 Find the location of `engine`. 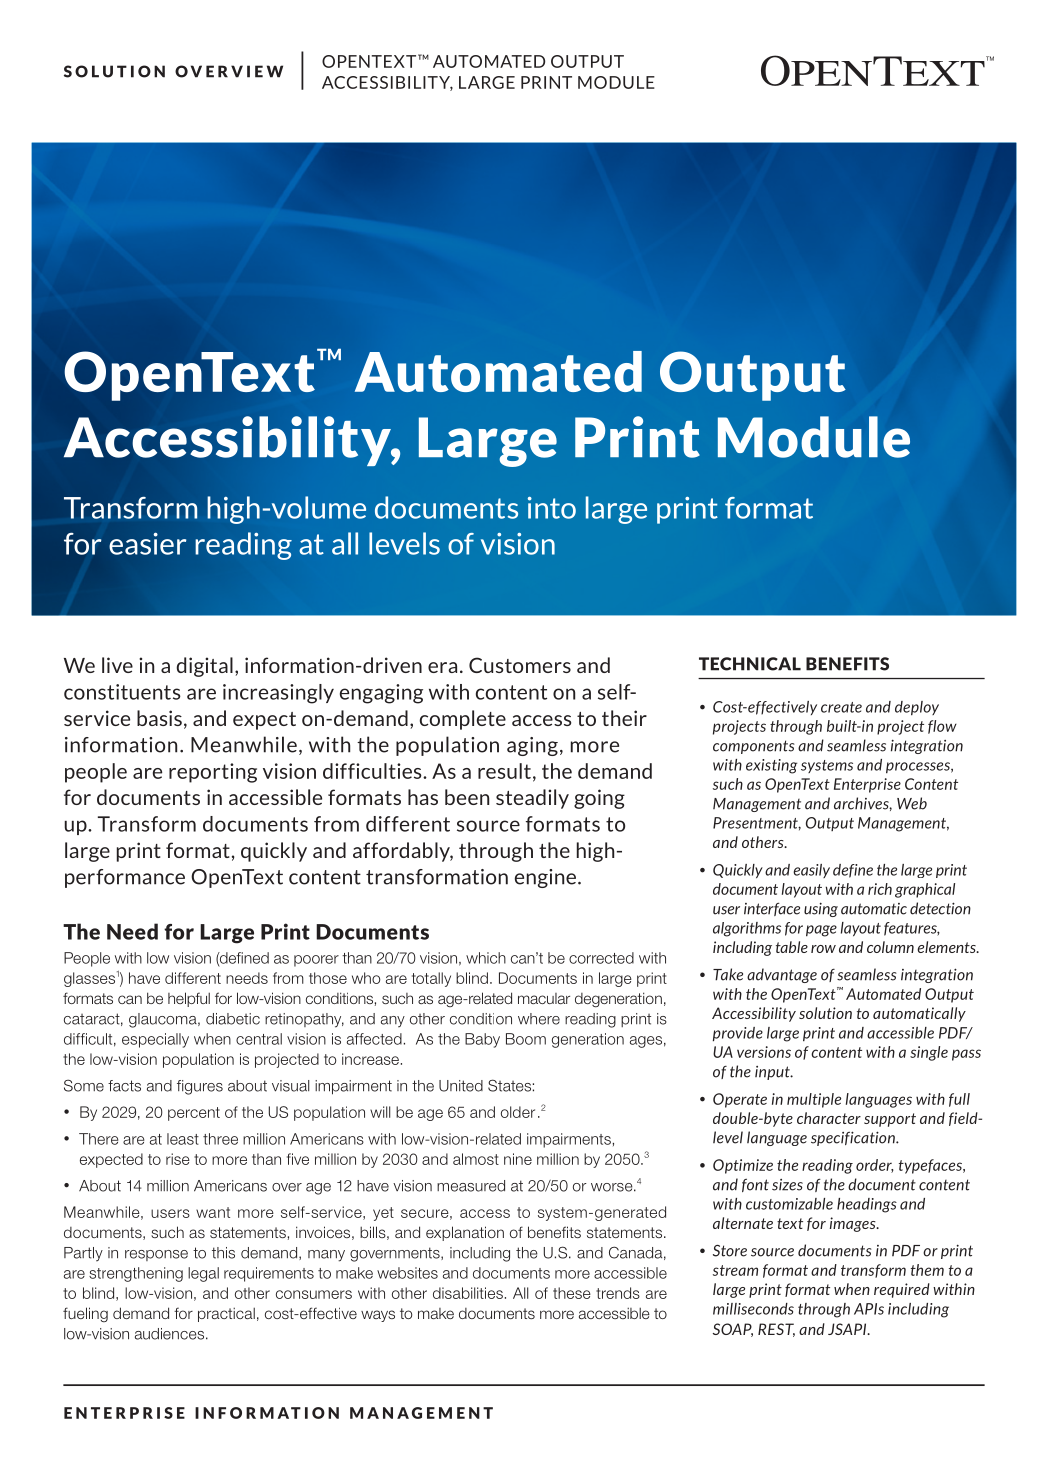

engine is located at coordinates (545, 878).
